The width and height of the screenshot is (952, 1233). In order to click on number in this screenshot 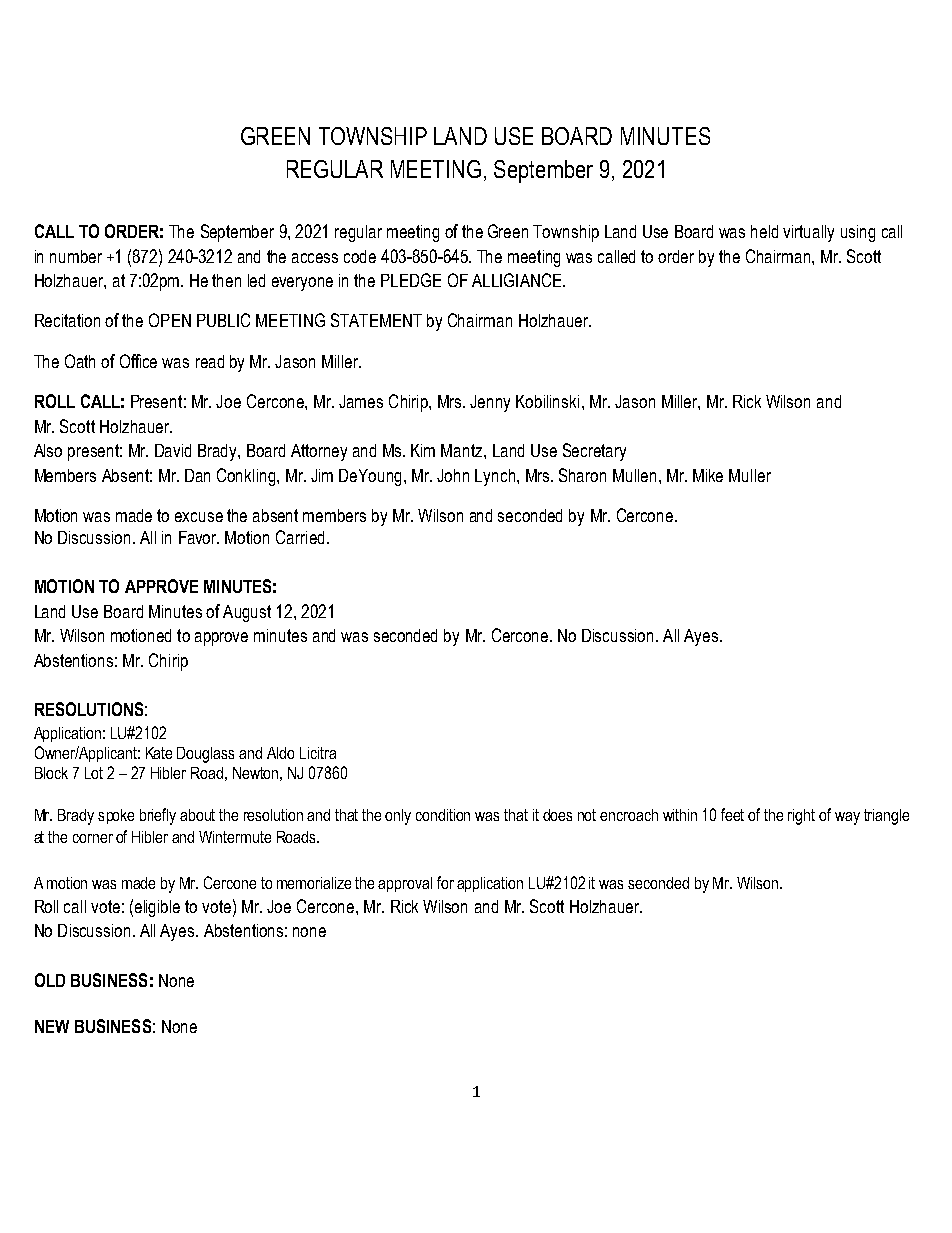, I will do `click(76, 256)`.
